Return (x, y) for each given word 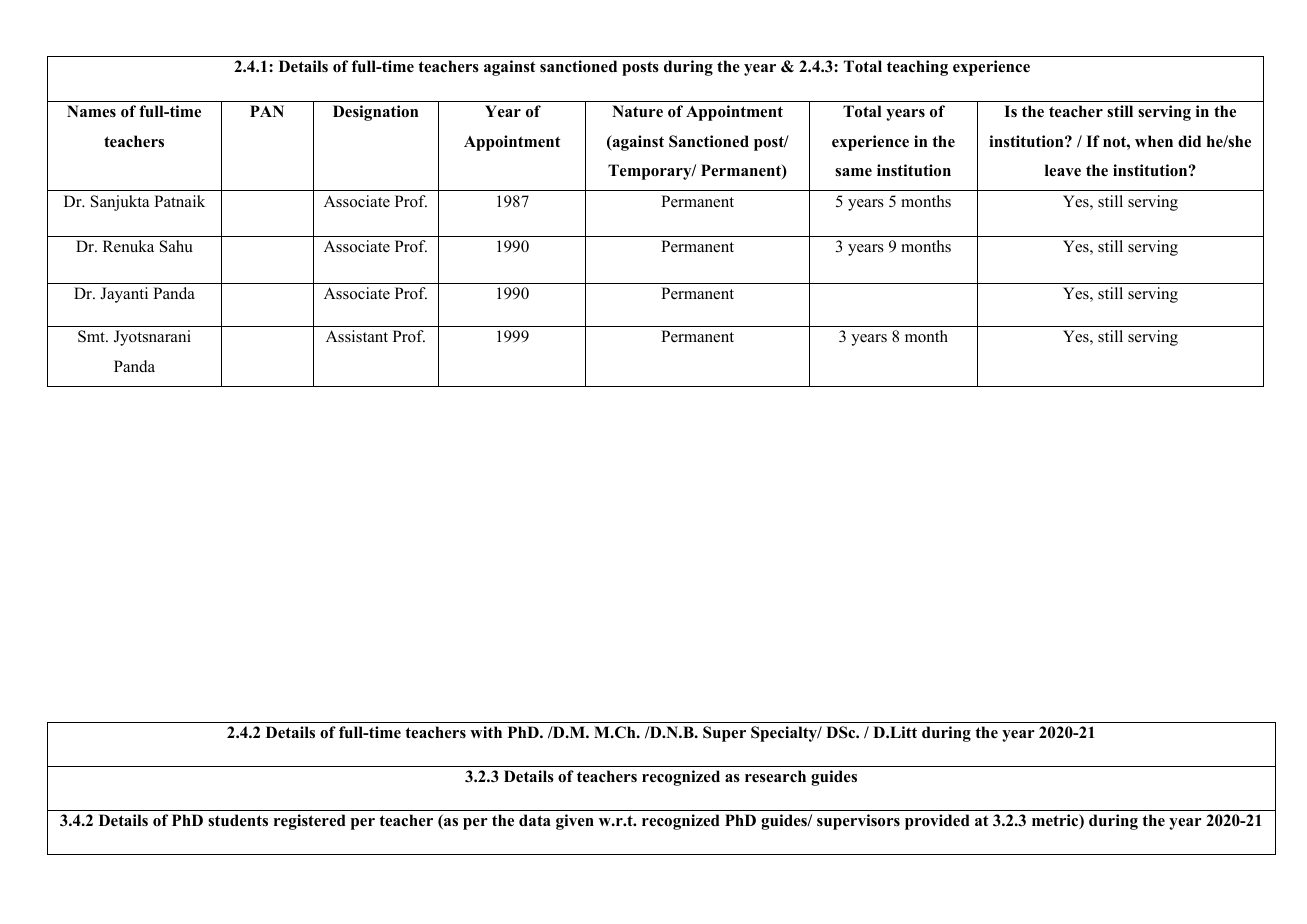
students (238, 820)
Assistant (357, 336)
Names (91, 111)
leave (1063, 170)
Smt (92, 336)
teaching (917, 68)
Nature (637, 111)
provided (937, 822)
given (575, 822)
